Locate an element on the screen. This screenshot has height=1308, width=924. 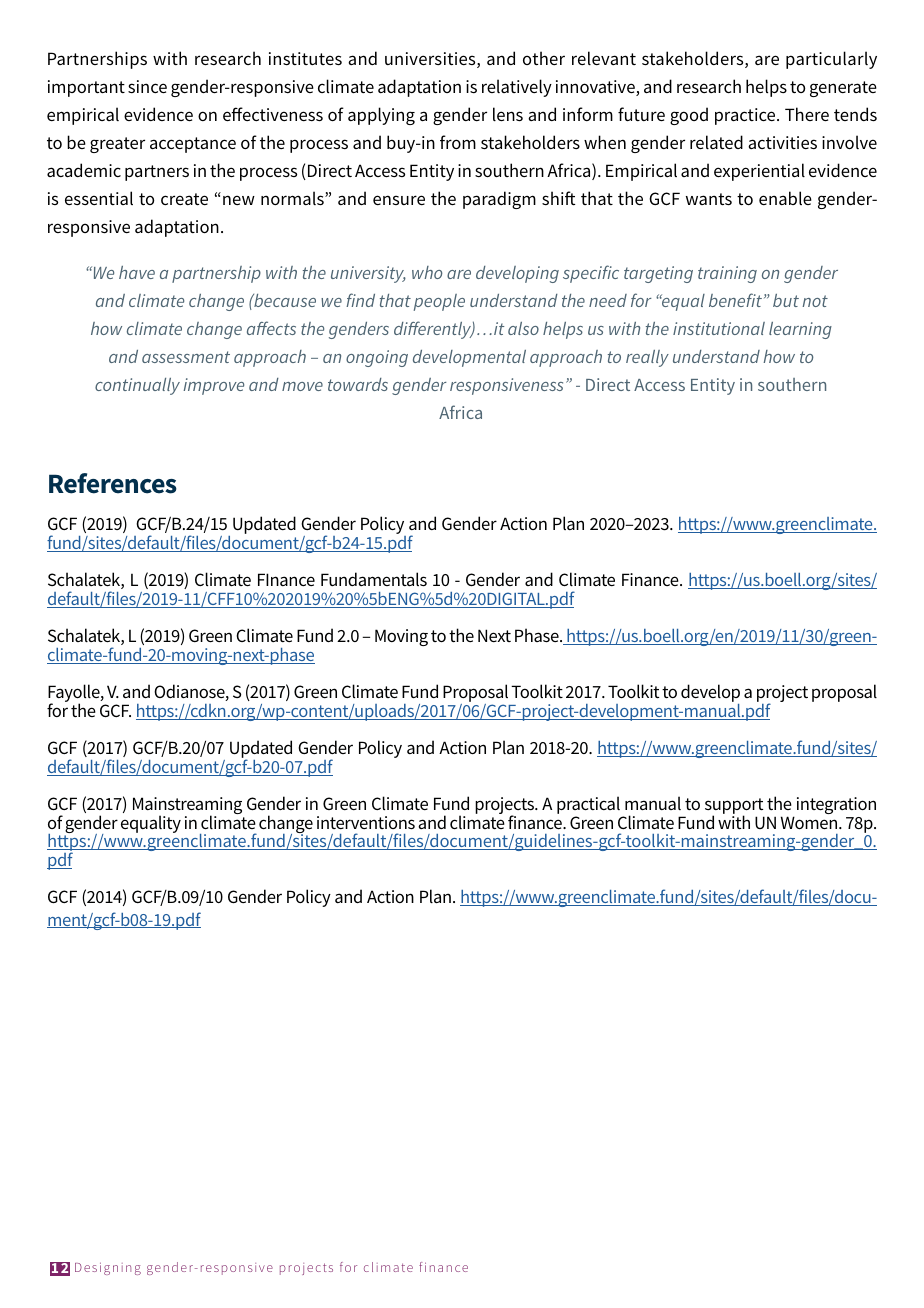
towards is located at coordinates (358, 384).
